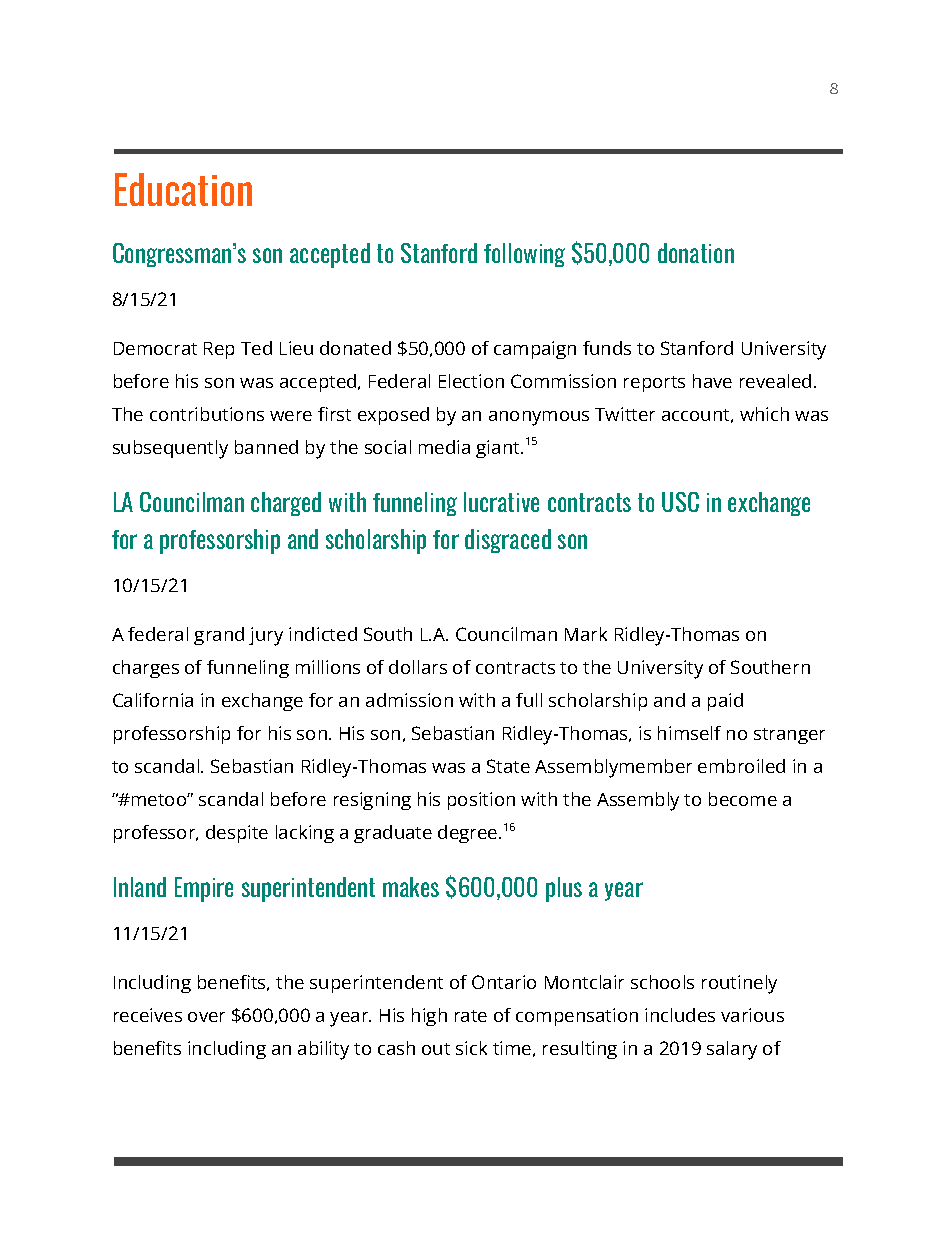 This screenshot has width=952, height=1233. What do you see at coordinates (183, 189) in the screenshot?
I see `Education` at bounding box center [183, 189].
